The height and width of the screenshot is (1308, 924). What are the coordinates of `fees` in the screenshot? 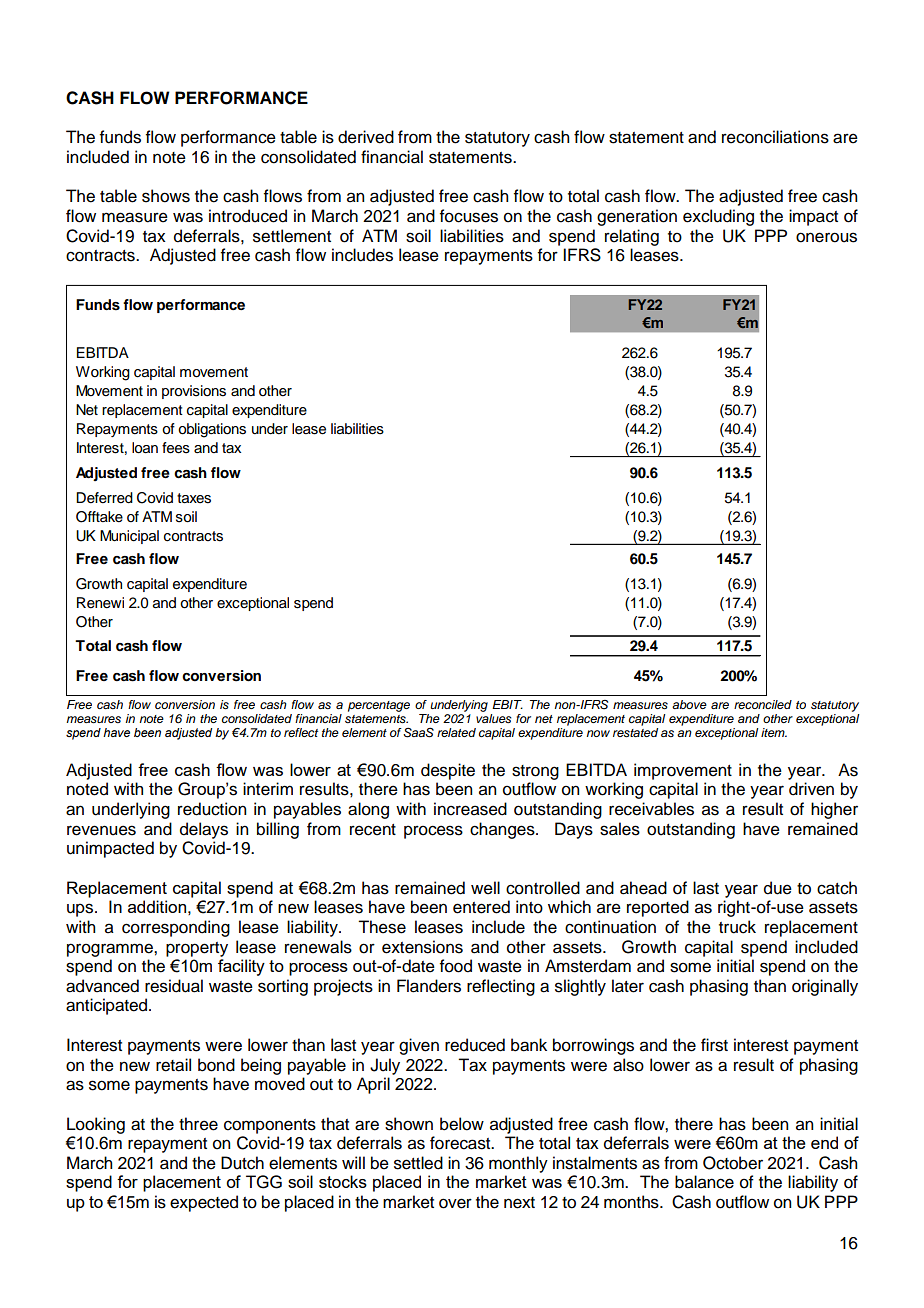 It's located at (176, 448).
